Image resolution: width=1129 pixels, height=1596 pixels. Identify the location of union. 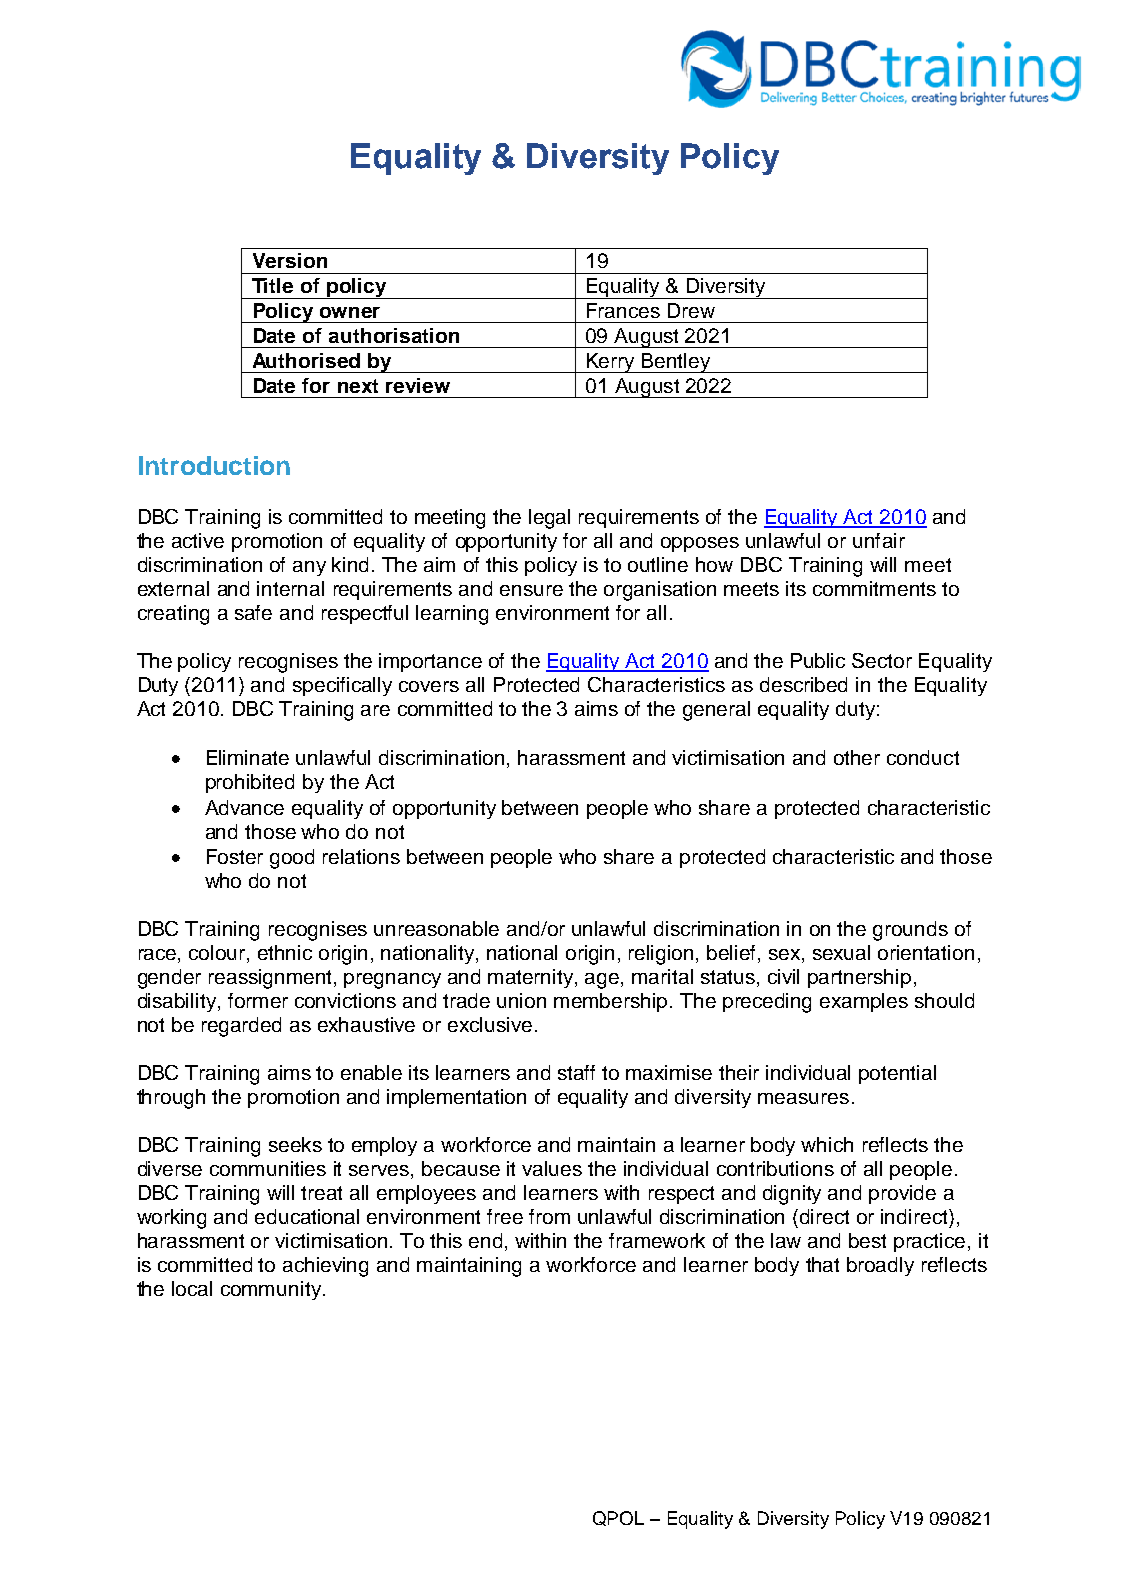
(521, 1000).
